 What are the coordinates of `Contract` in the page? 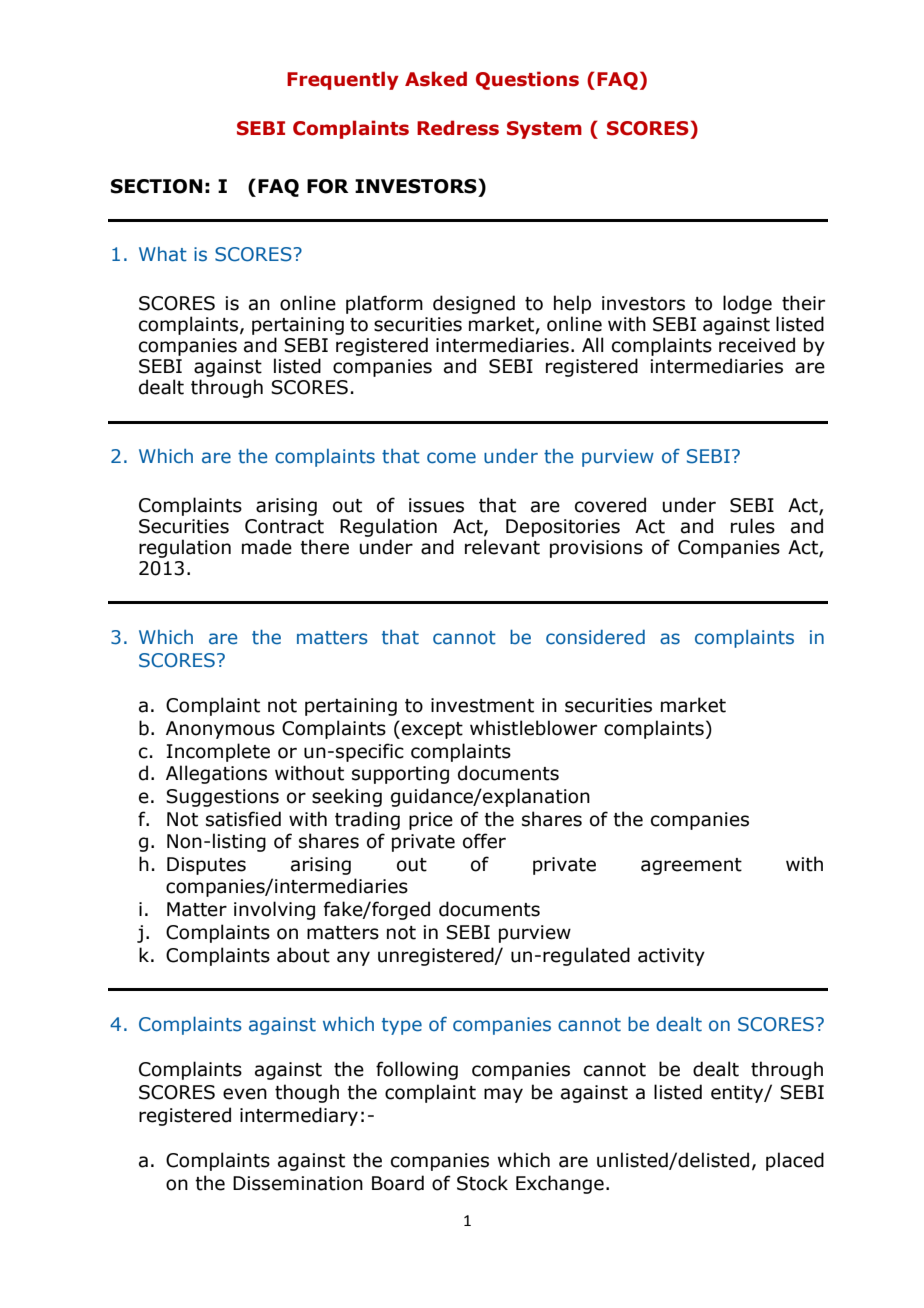 It's located at (284, 526).
